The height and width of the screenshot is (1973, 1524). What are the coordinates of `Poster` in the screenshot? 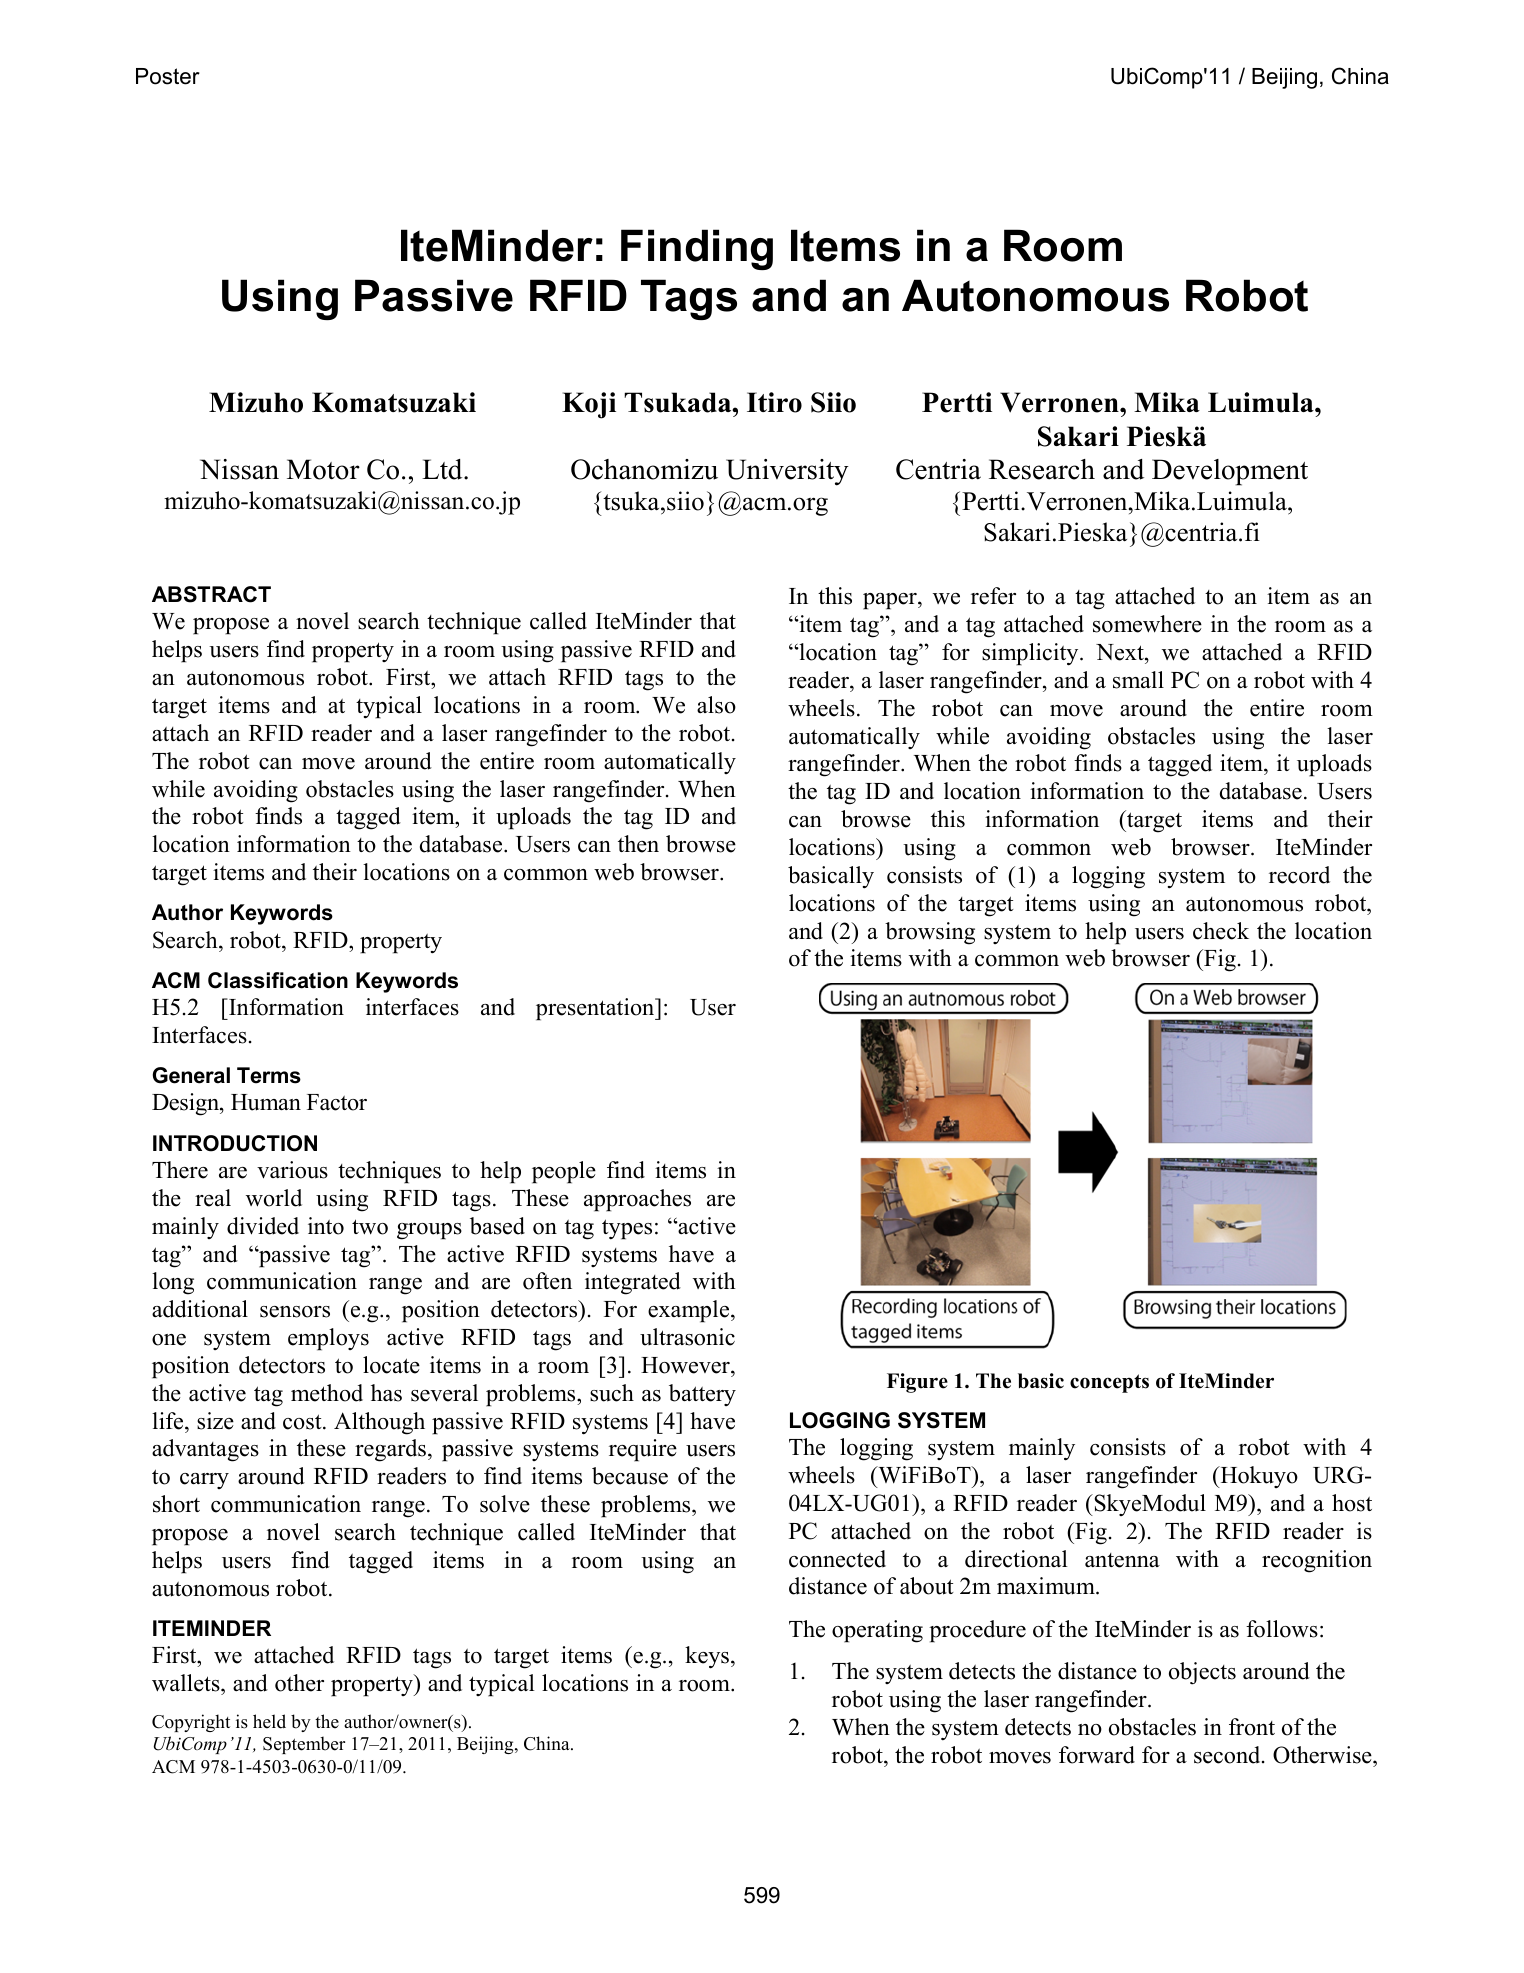 It's located at (168, 76).
